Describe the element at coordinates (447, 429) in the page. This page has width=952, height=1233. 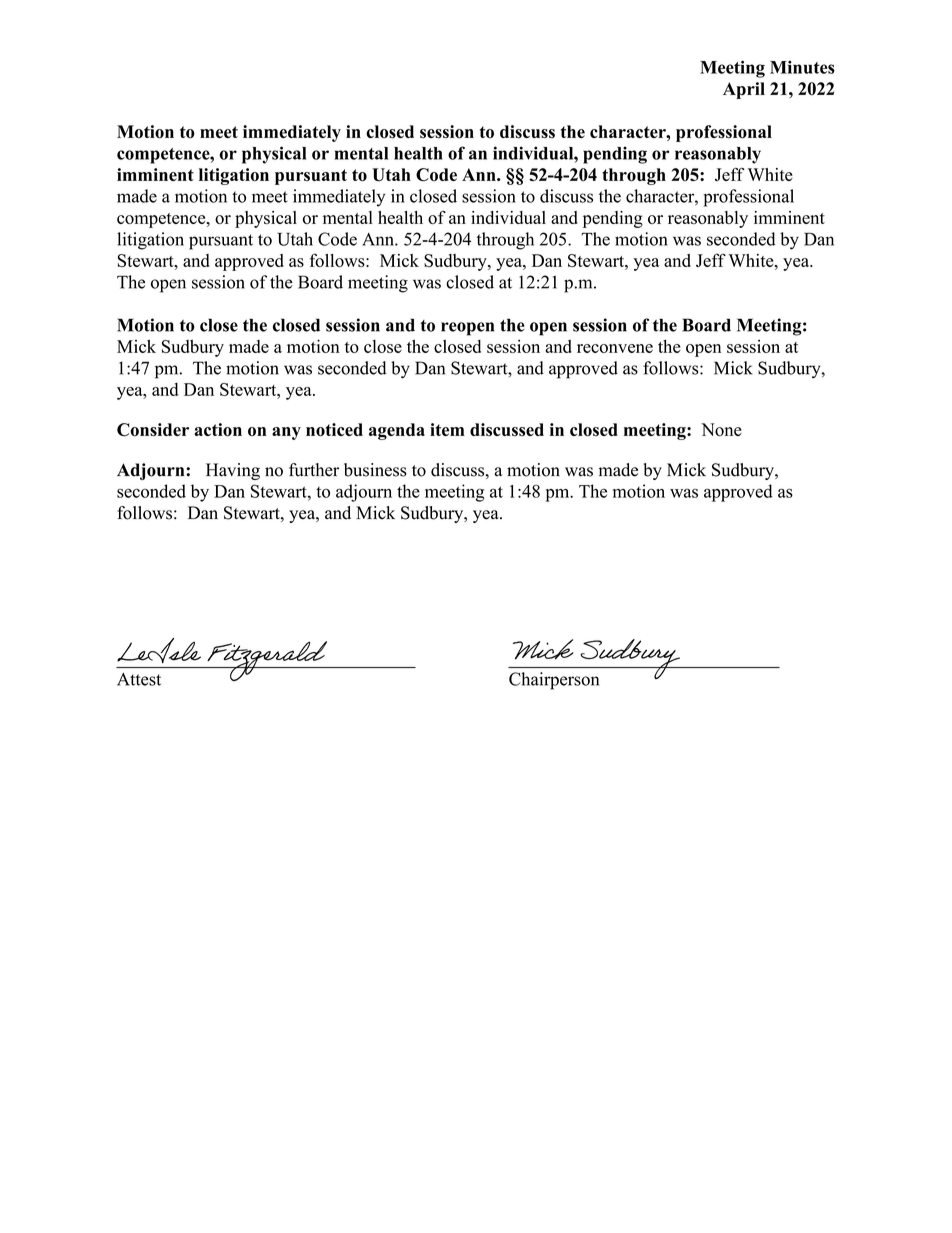
I see `item` at that location.
